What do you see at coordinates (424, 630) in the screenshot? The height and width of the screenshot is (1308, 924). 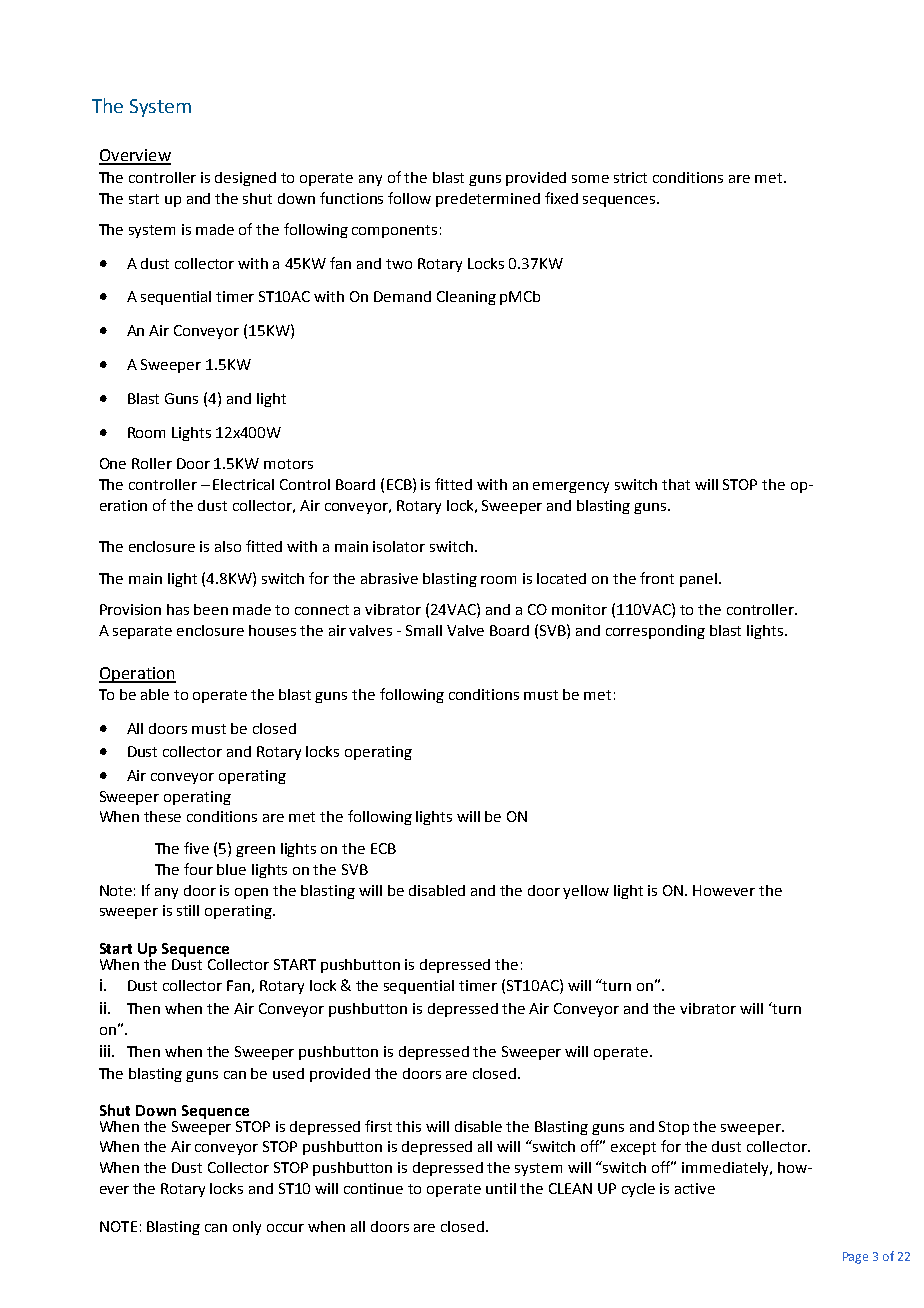 I see `Small` at bounding box center [424, 630].
